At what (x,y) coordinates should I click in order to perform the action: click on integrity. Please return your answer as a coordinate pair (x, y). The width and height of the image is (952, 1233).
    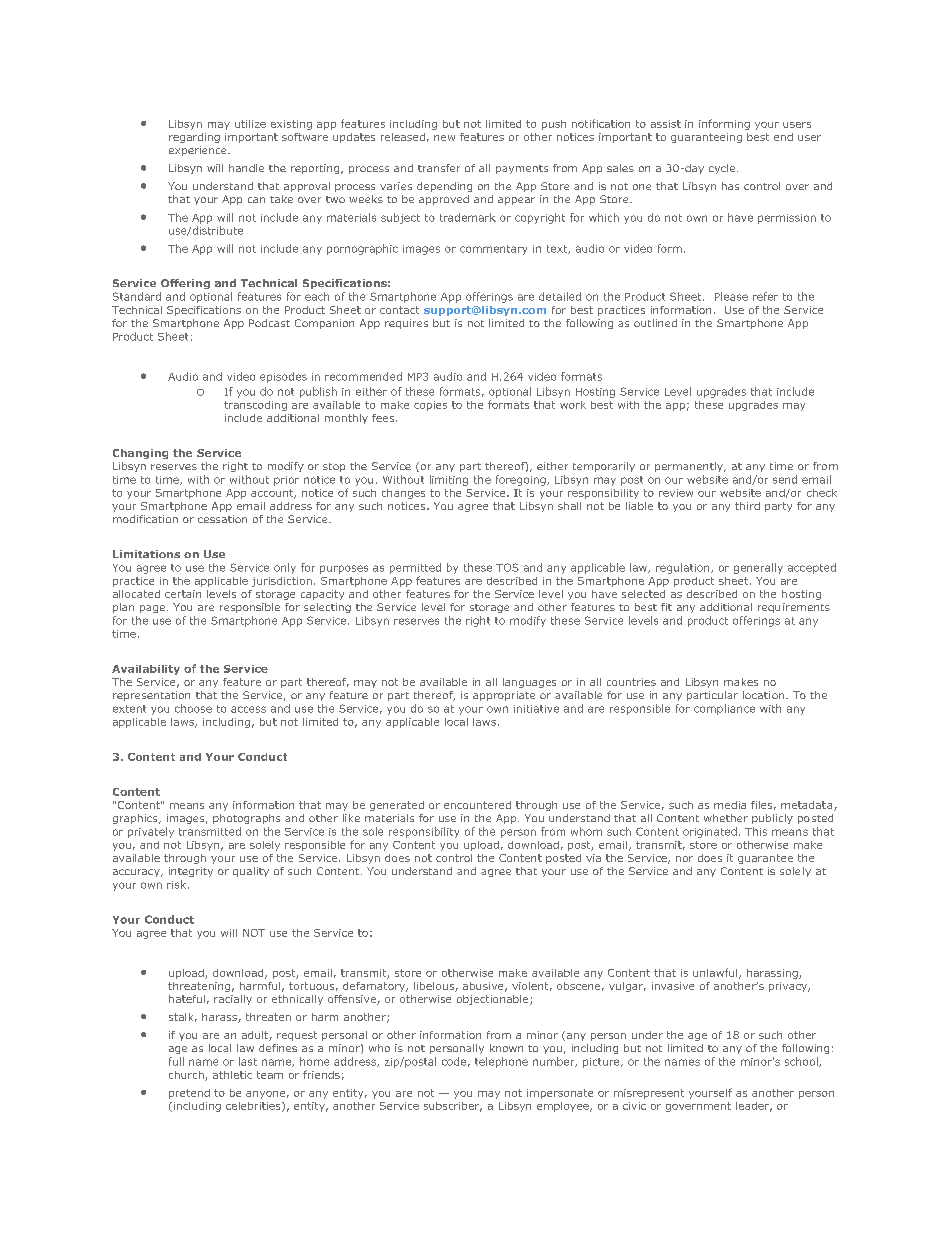
    Looking at the image, I should click on (191, 872).
